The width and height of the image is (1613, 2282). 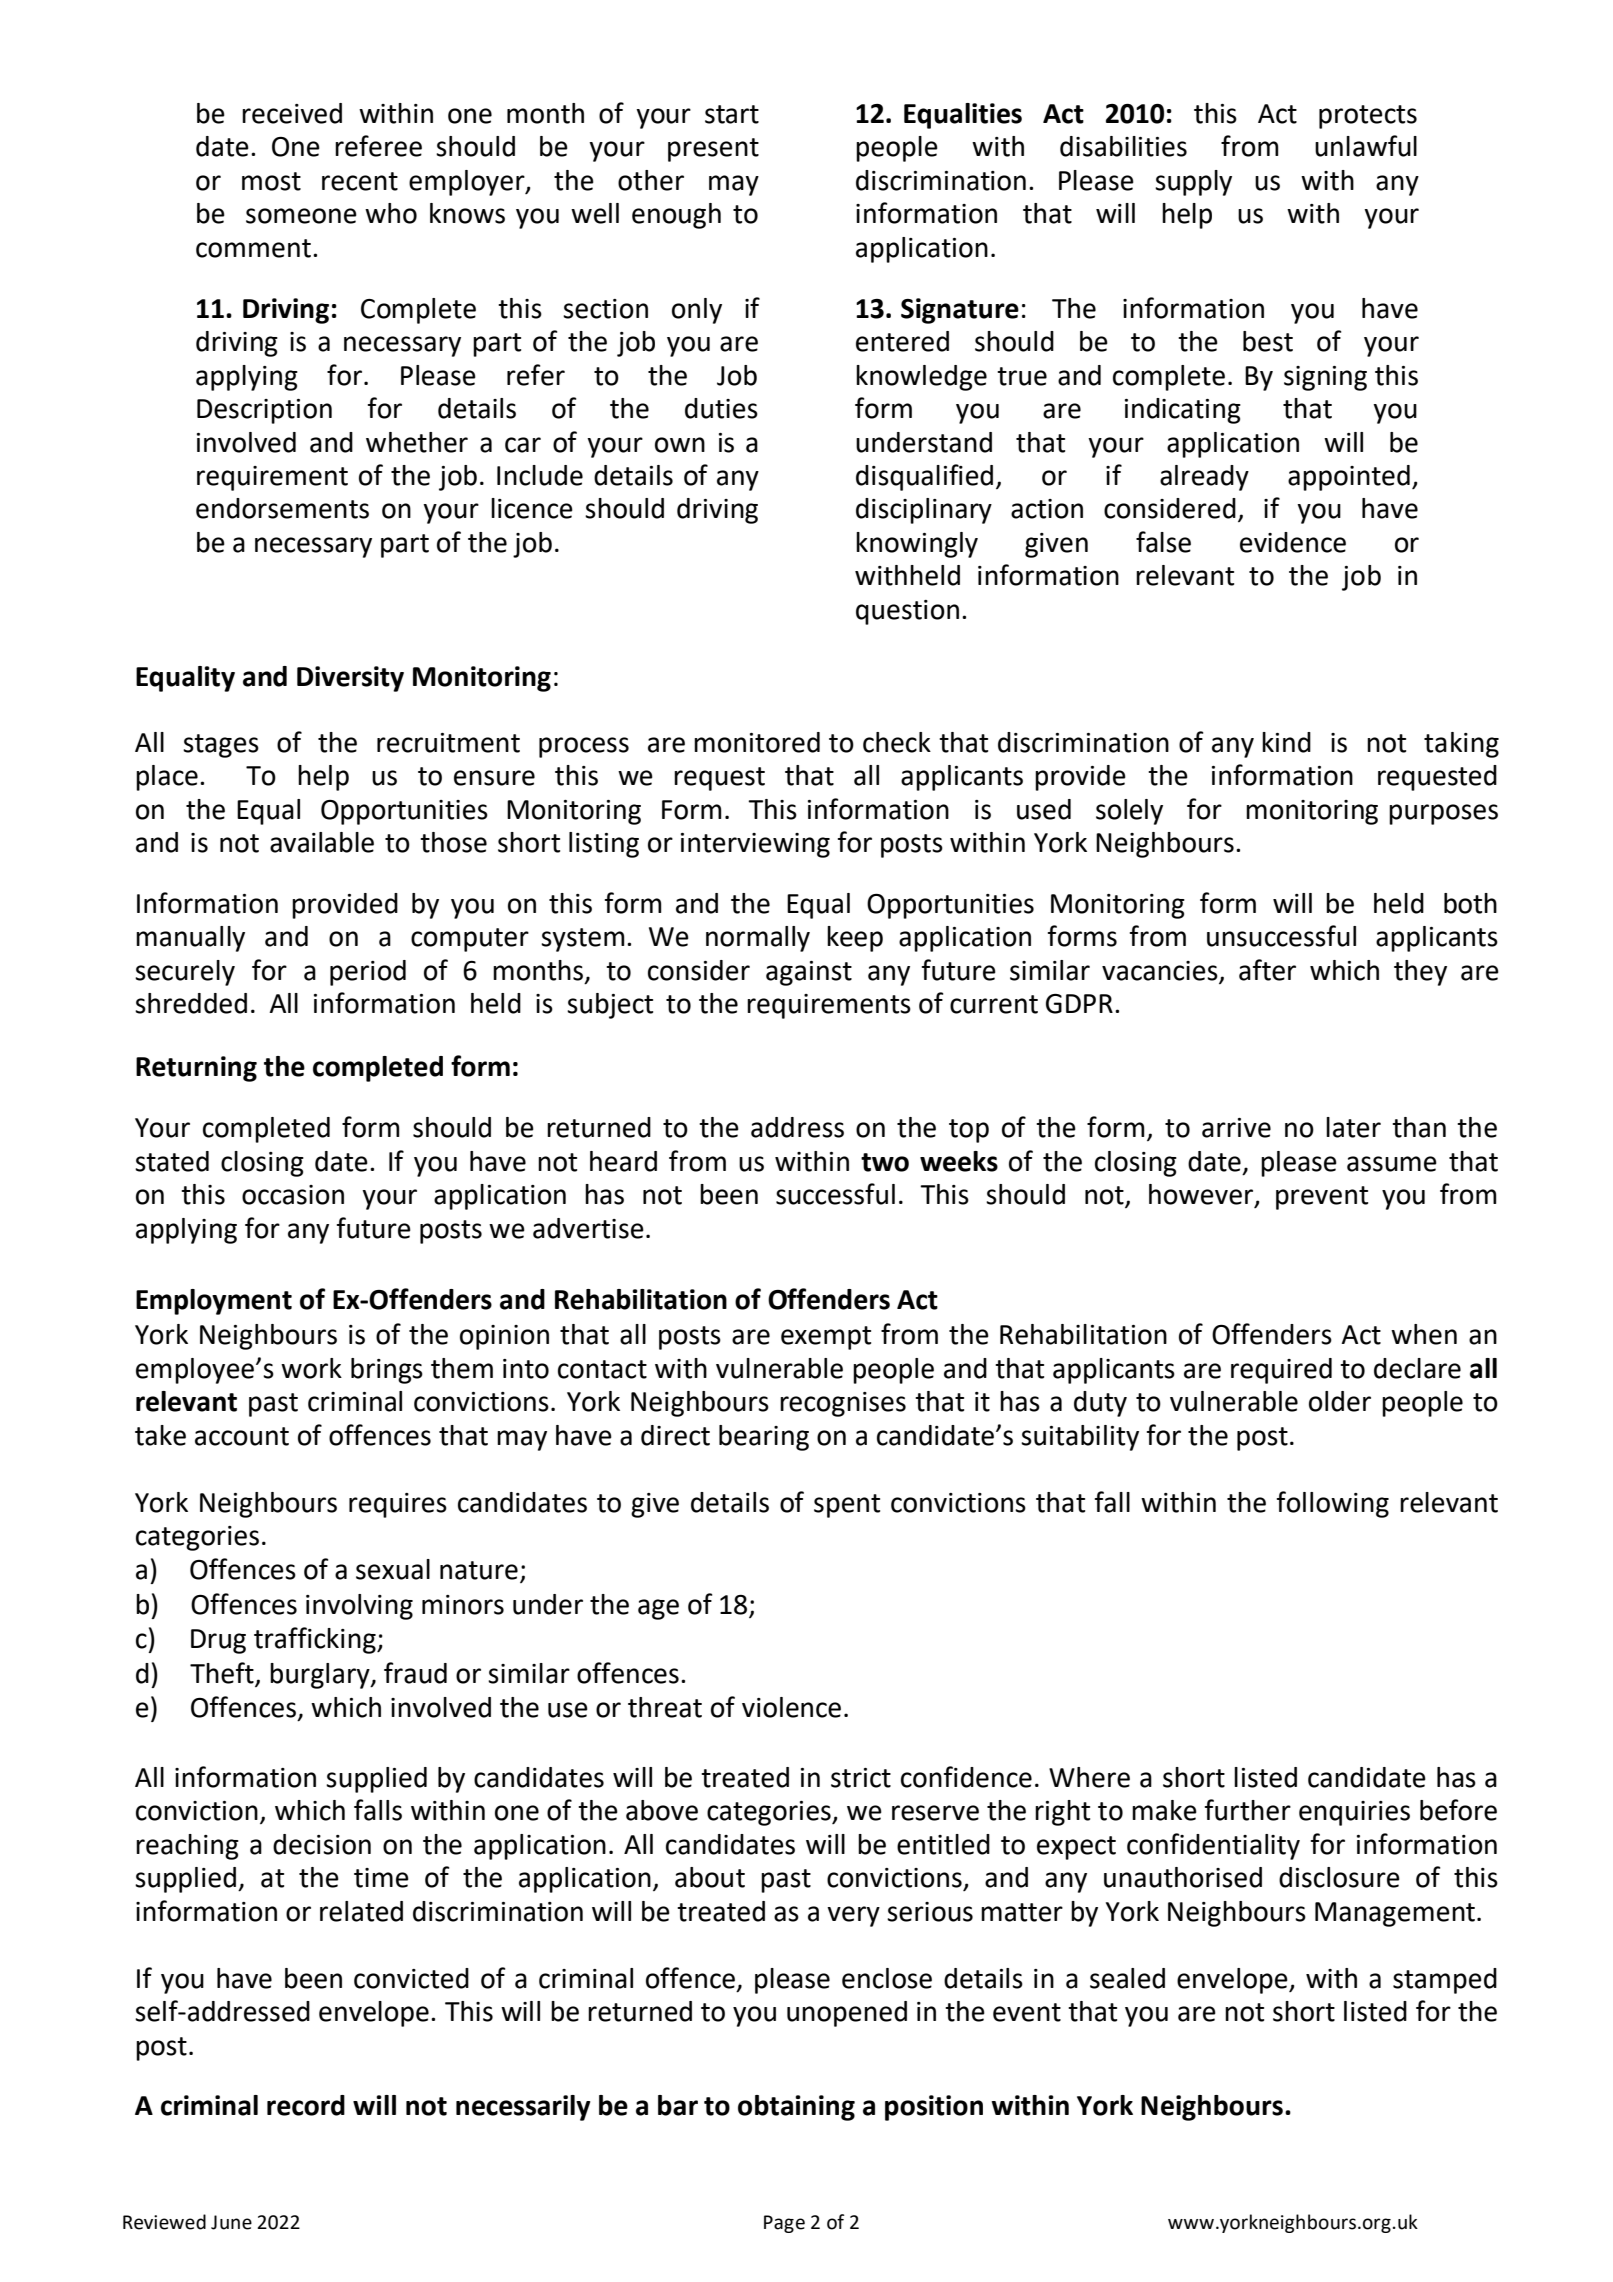 I want to click on unlawful, so click(x=1366, y=146).
